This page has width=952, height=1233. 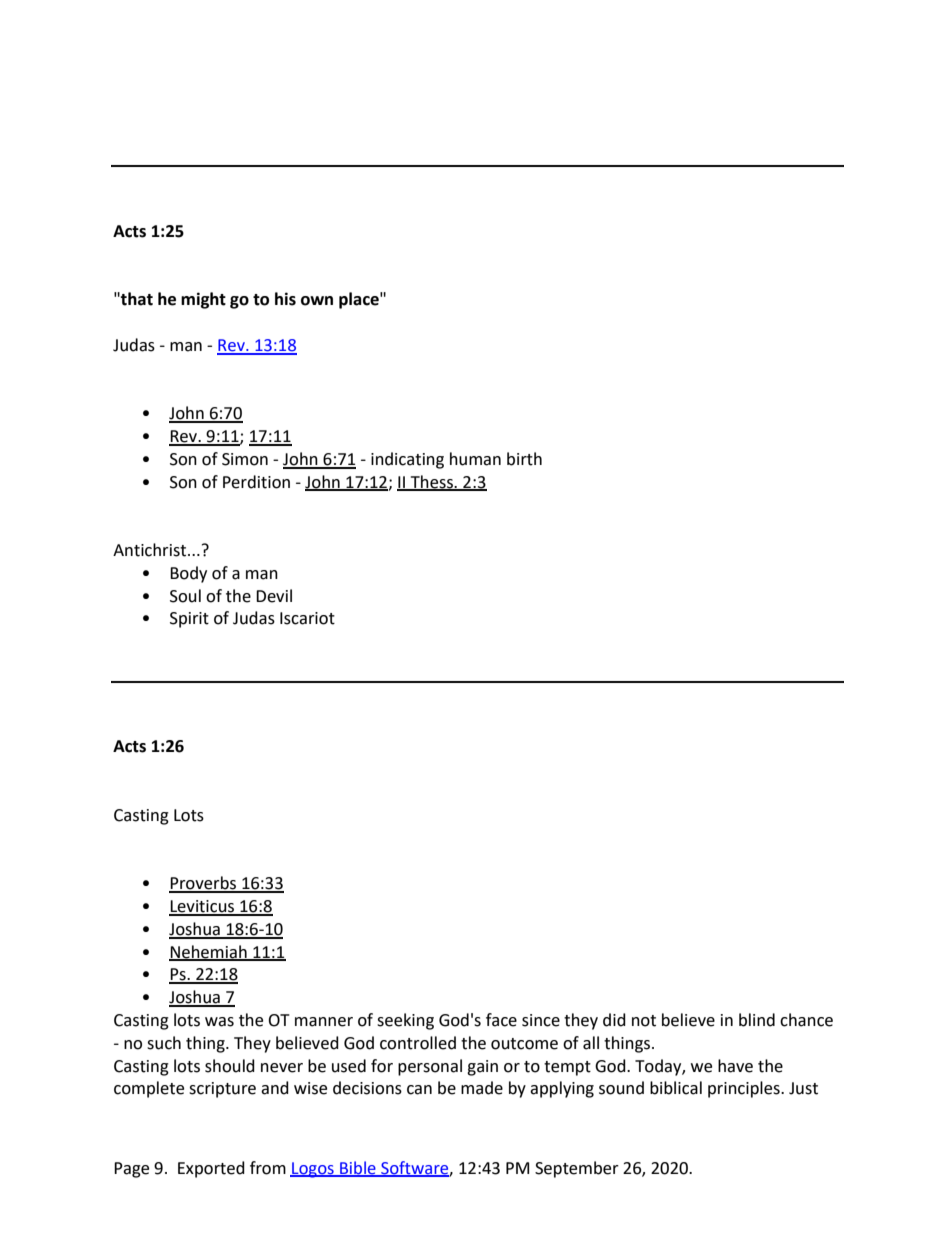 I want to click on Exported, so click(x=211, y=1169).
